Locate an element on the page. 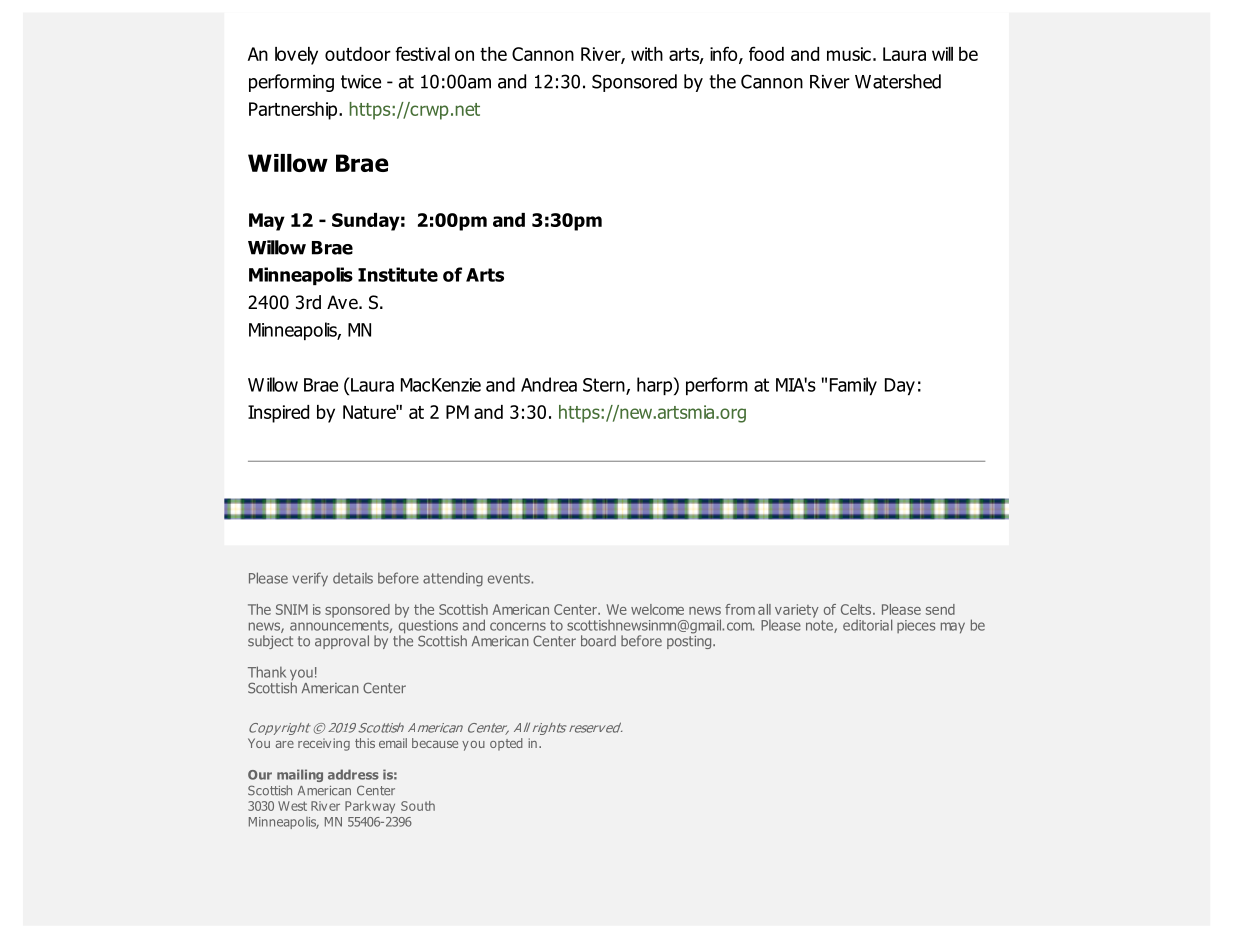 This document has height=952, width=1233. twice is located at coordinates (361, 82).
